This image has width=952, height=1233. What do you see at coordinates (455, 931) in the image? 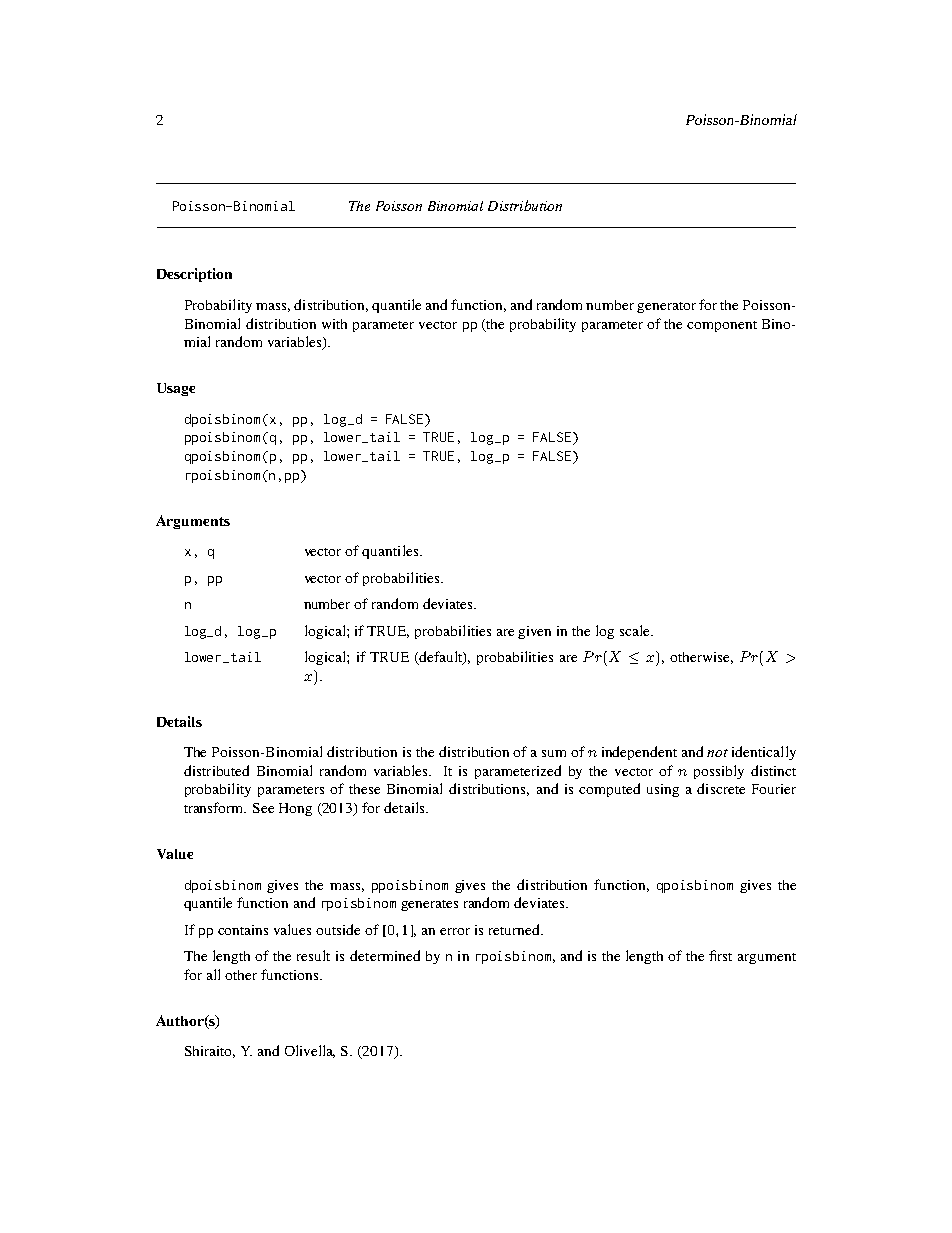
I see `error` at bounding box center [455, 931].
